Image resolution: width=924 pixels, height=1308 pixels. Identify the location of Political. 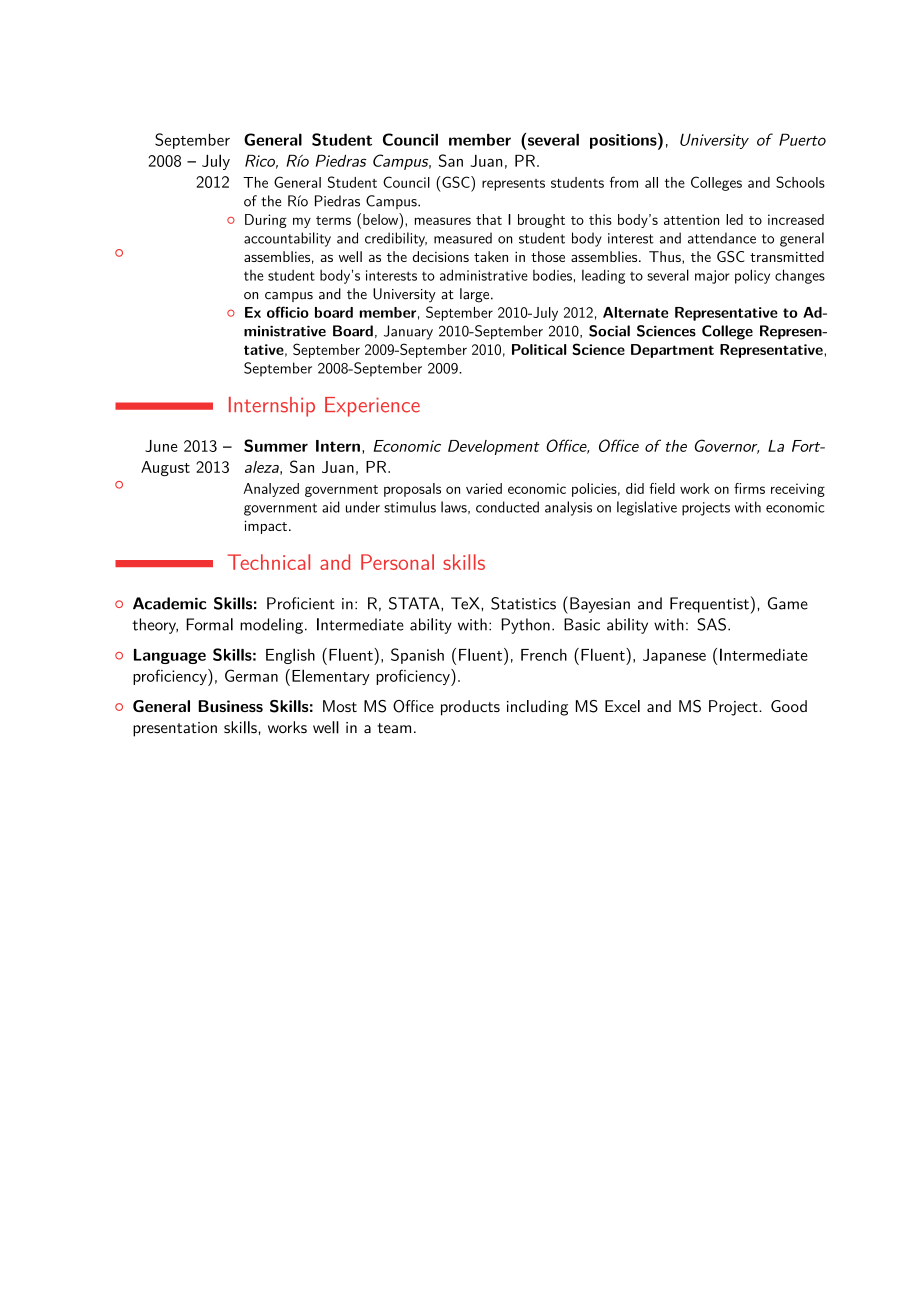
(539, 349).
